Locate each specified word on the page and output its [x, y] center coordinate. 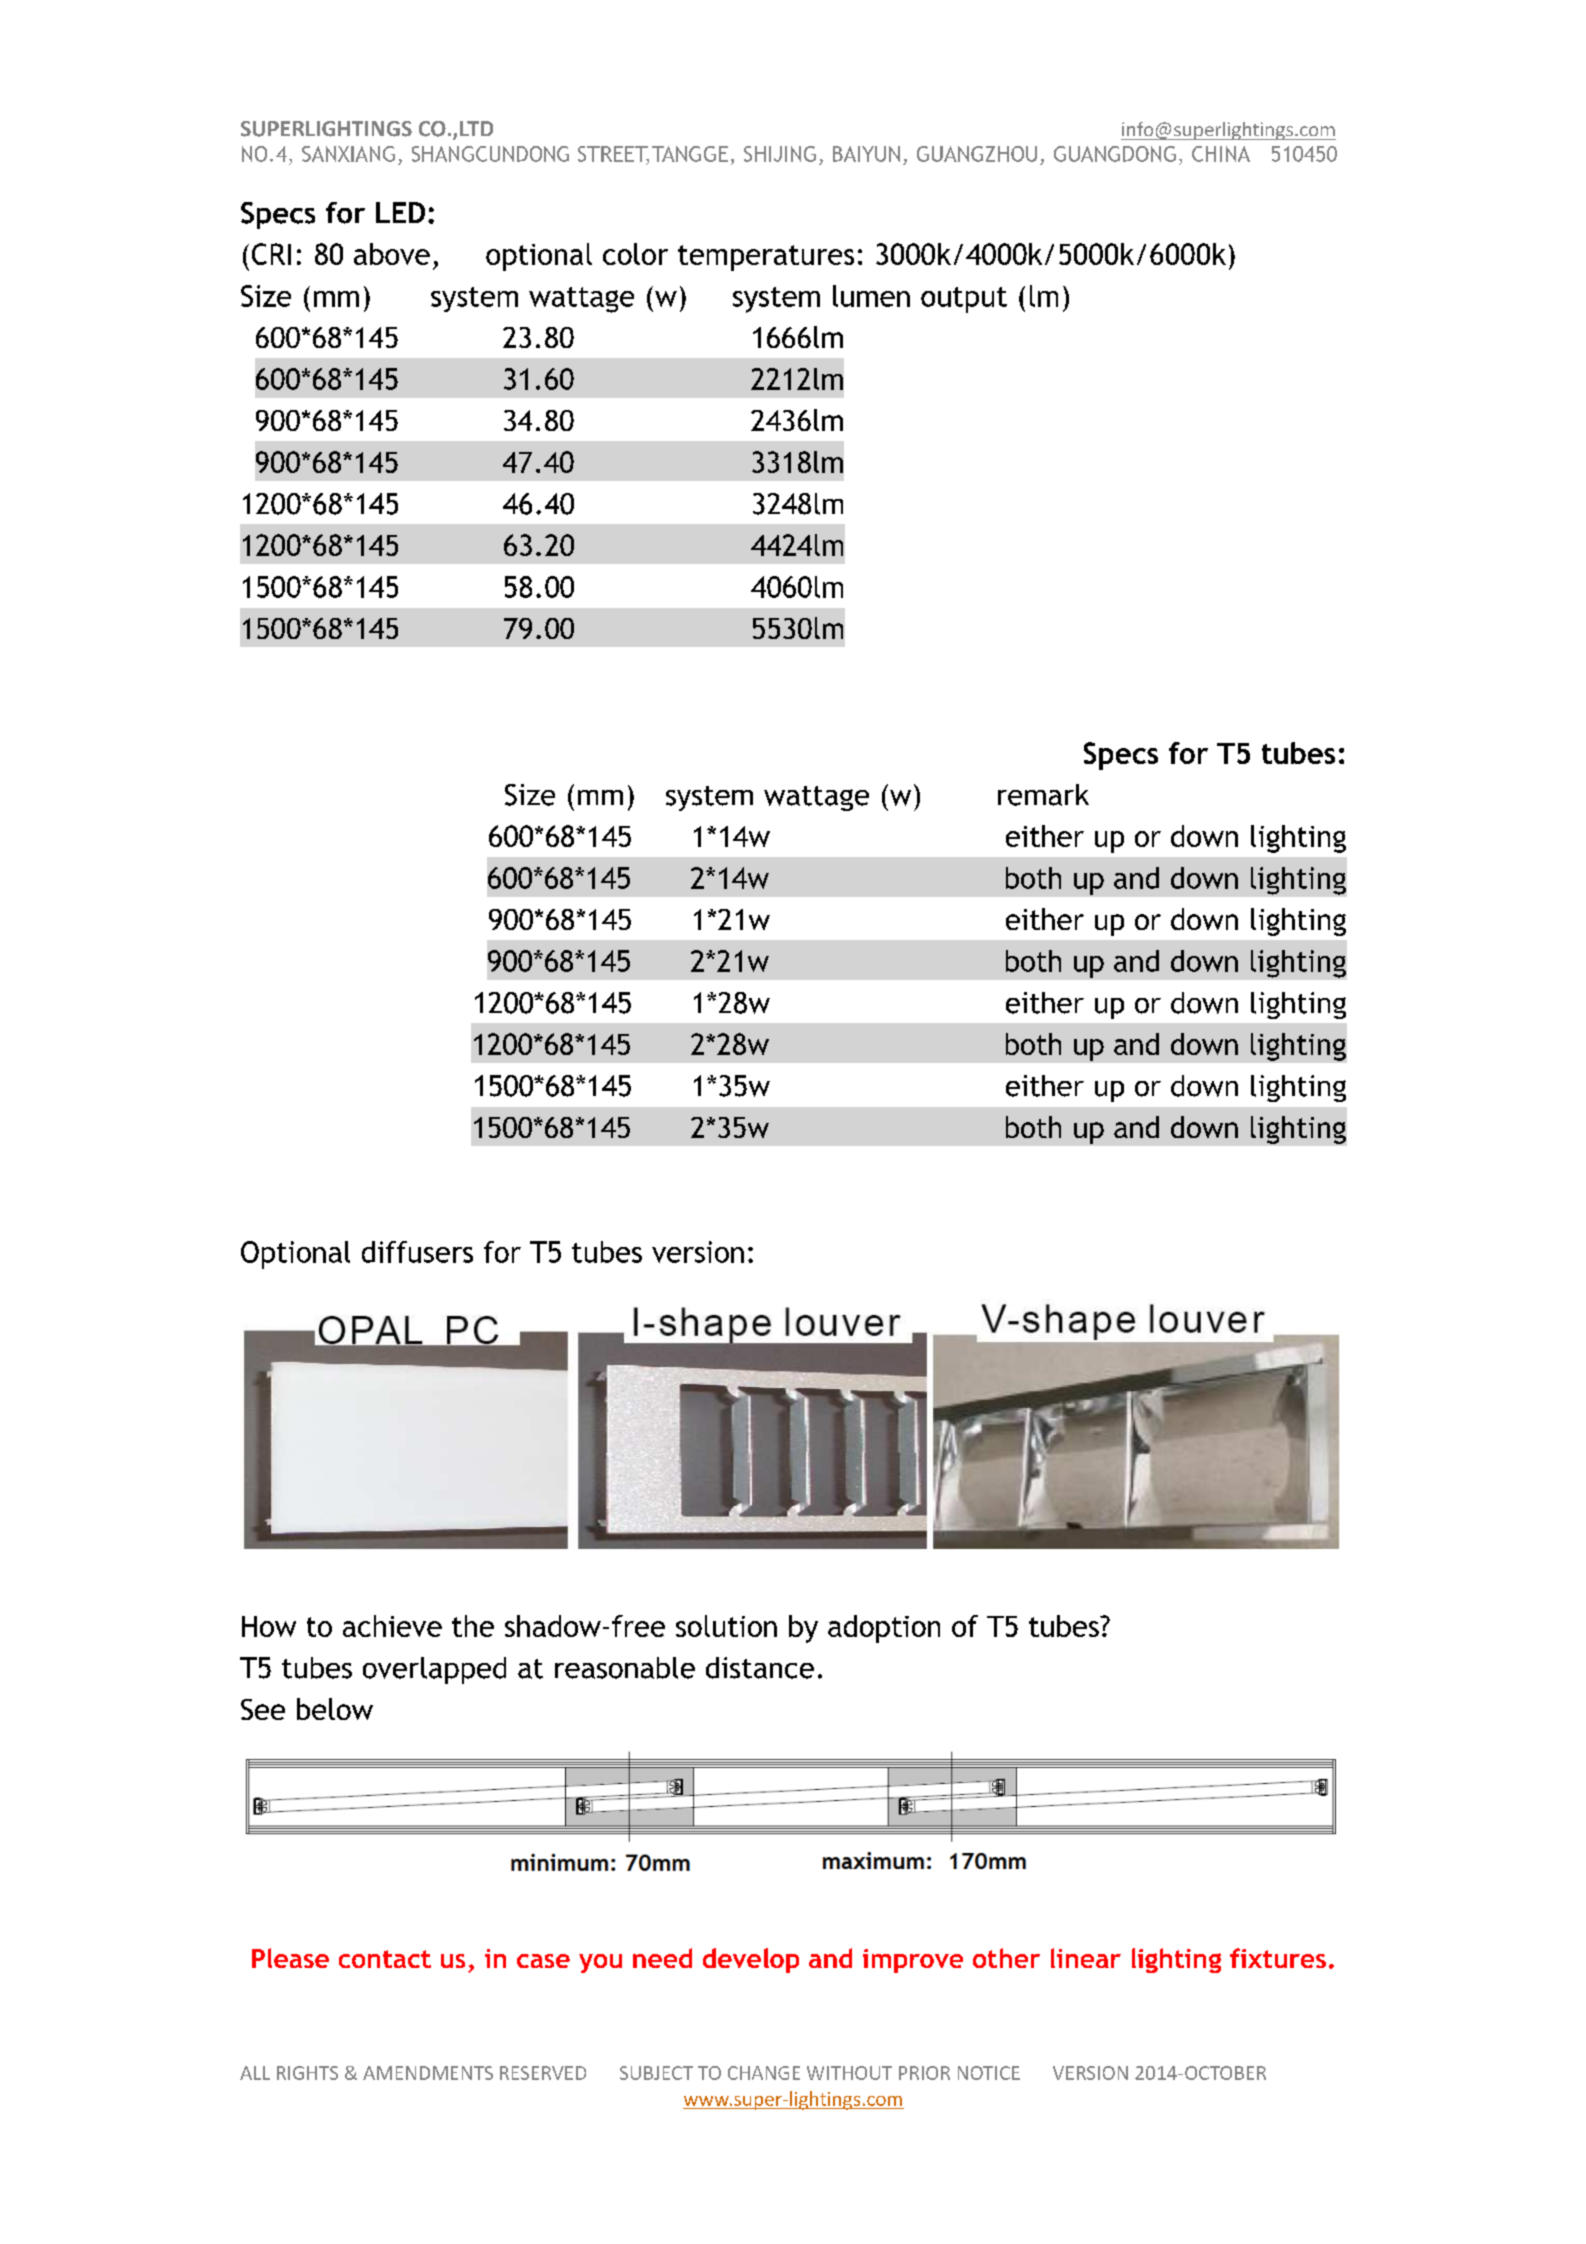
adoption [884, 1629]
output [964, 300]
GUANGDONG [1115, 154]
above [392, 254]
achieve [392, 1626]
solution [726, 1626]
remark [1043, 795]
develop [751, 1960]
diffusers [417, 1252]
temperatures [766, 258]
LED [400, 212]
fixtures [1278, 1958]
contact [385, 1959]
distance [760, 1668]
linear [1086, 1958]
